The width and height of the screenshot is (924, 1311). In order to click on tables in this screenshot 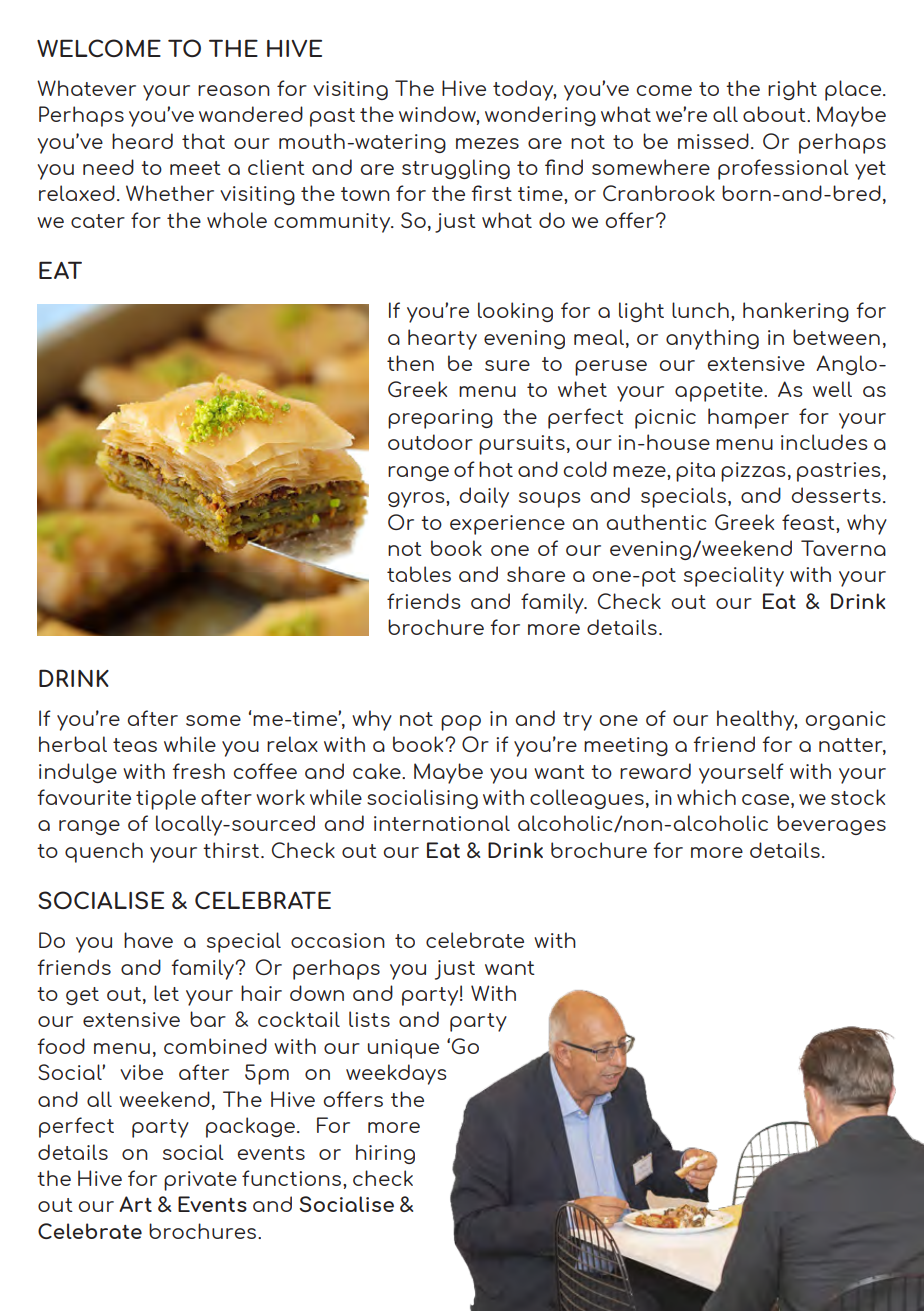, I will do `click(419, 574)`.
